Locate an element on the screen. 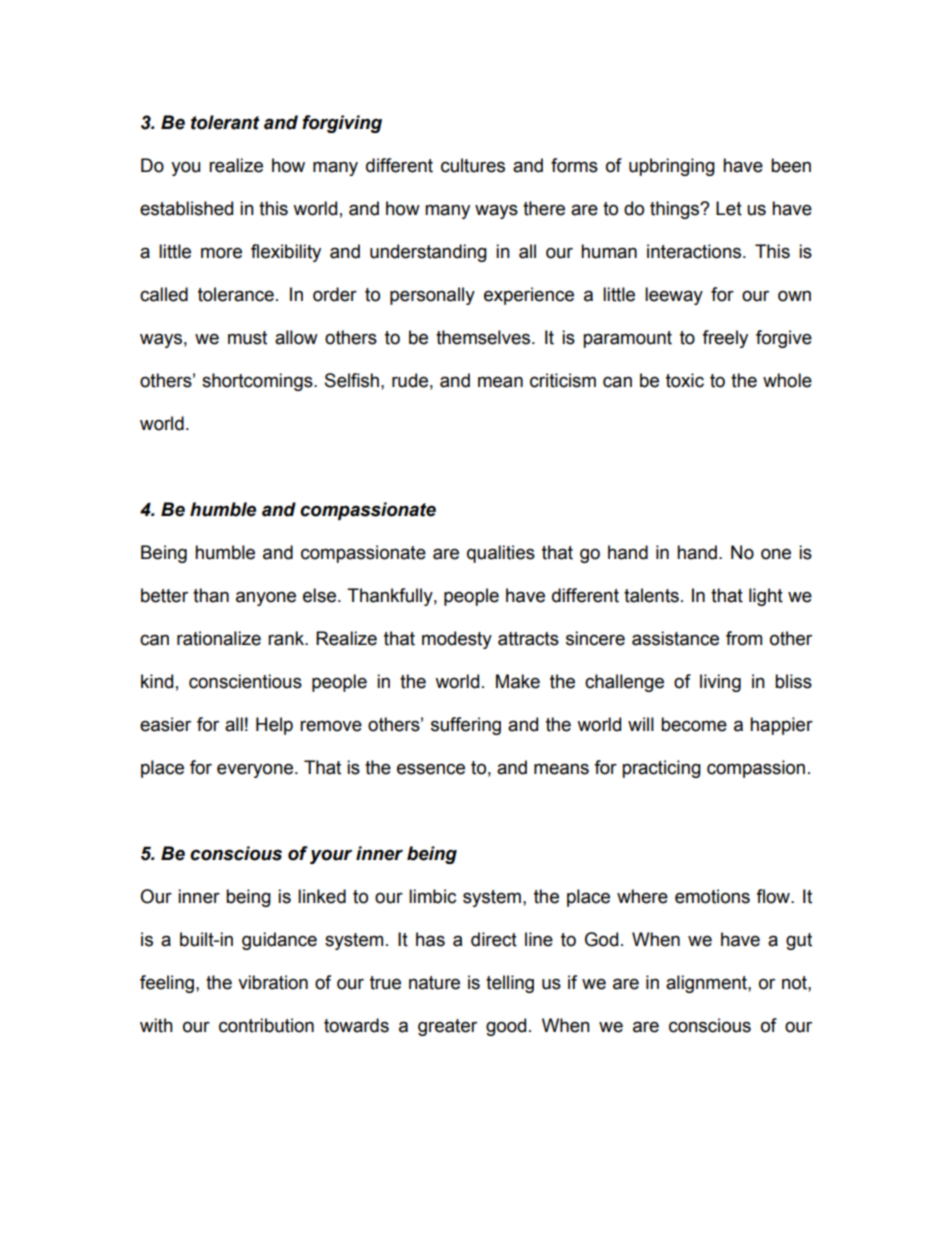  telling is located at coordinates (510, 984).
